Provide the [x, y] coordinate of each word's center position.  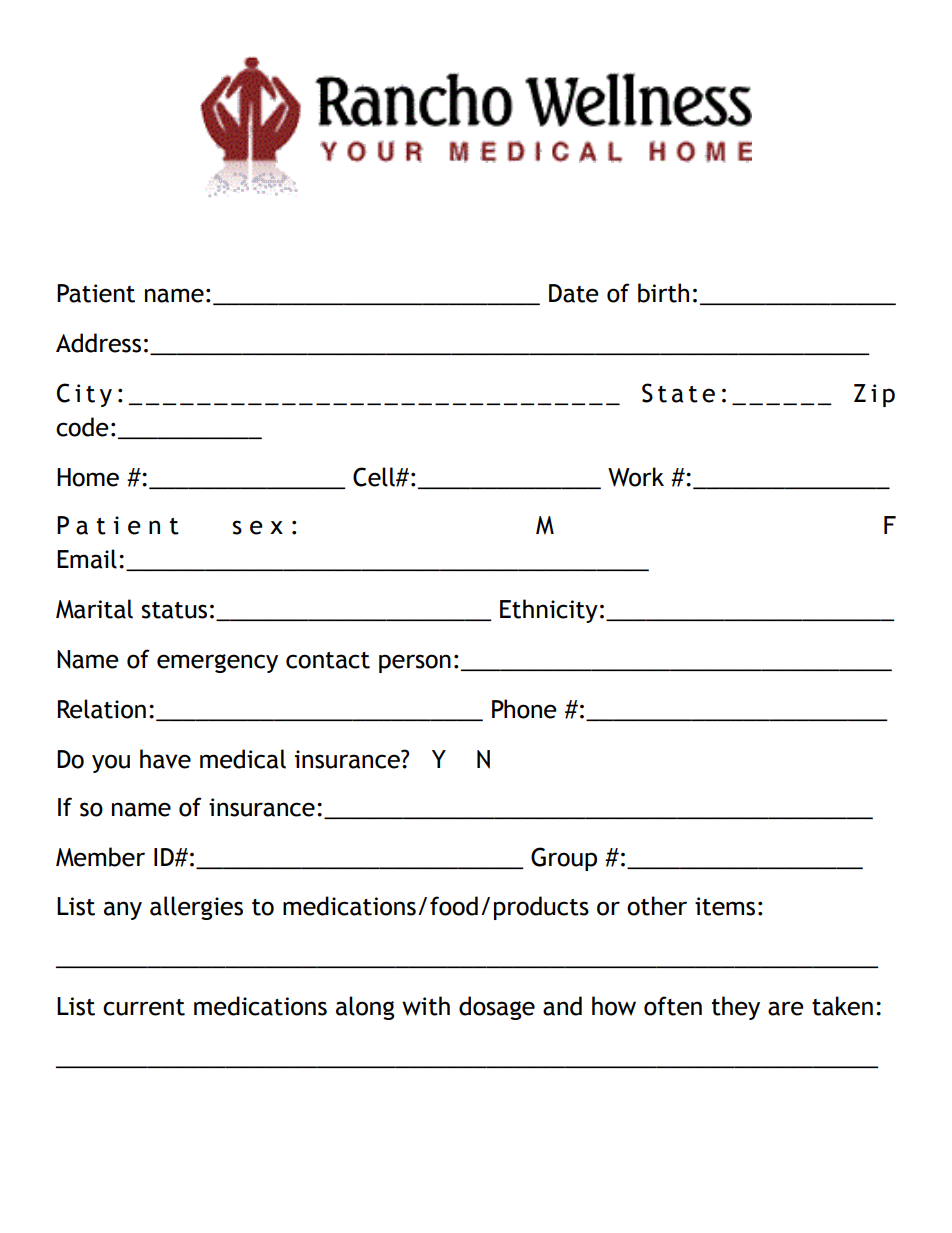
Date [574, 293]
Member [100, 857]
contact [328, 660]
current [144, 1007]
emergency [217, 663]
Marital [94, 609]
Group [564, 859]
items [725, 906]
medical [243, 759]
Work [636, 477]
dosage [497, 1008]
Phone [524, 709]
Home [88, 477]
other [657, 906]
